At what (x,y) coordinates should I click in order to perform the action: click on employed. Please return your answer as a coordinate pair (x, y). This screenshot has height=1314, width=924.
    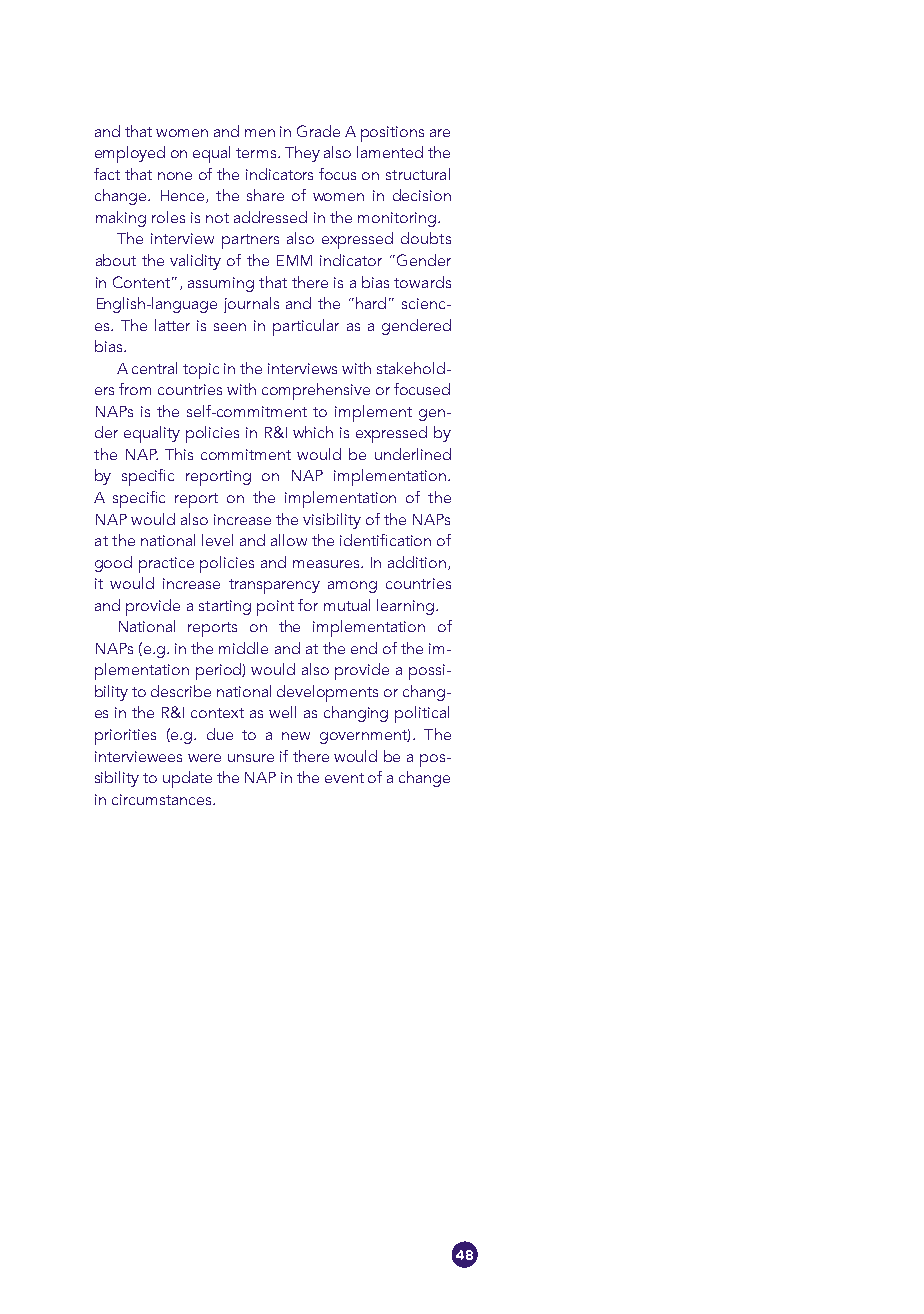
    Looking at the image, I should click on (130, 154).
